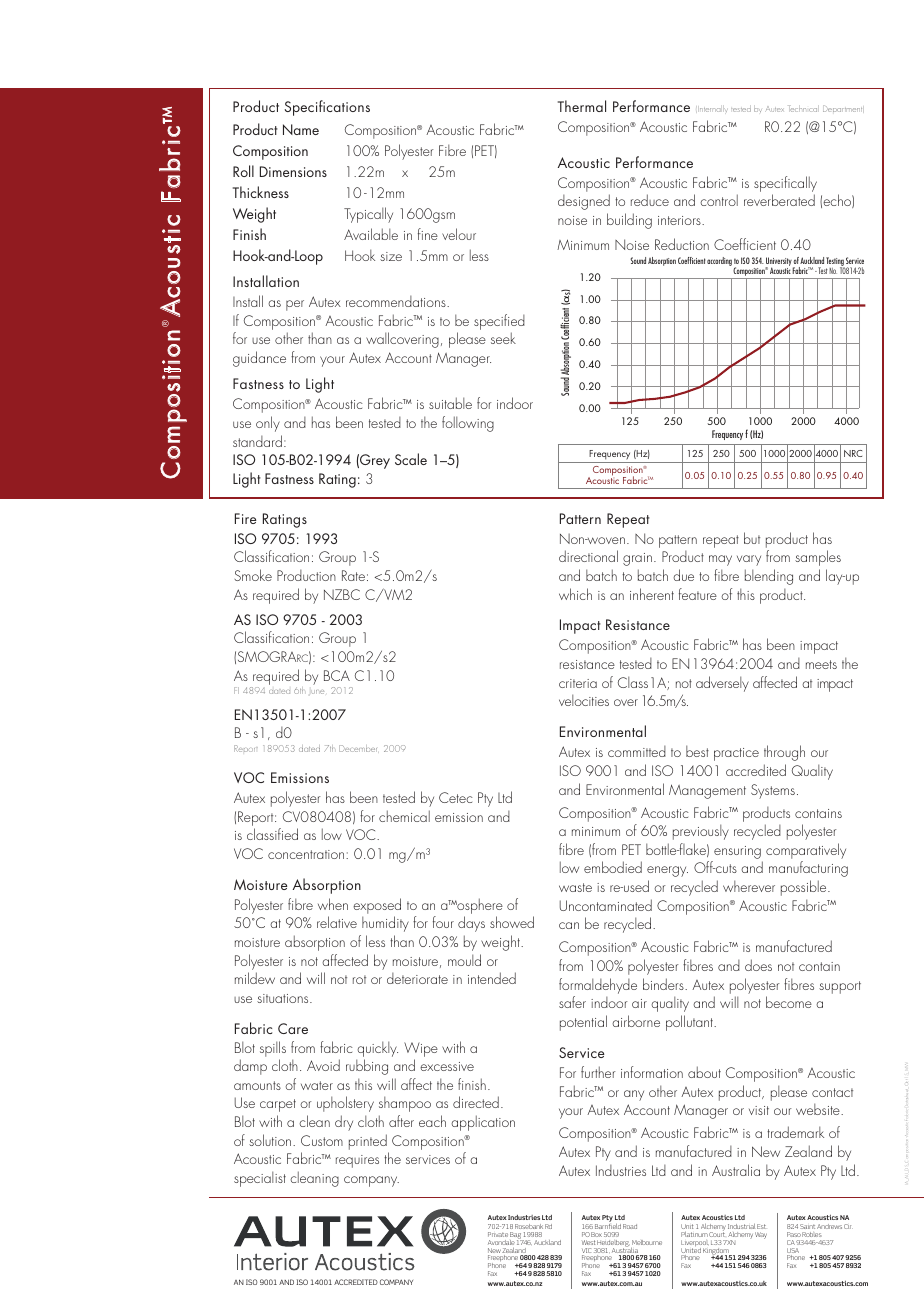 The height and width of the screenshot is (1308, 924). What do you see at coordinates (802, 108) in the screenshot?
I see `Technical` at bounding box center [802, 108].
